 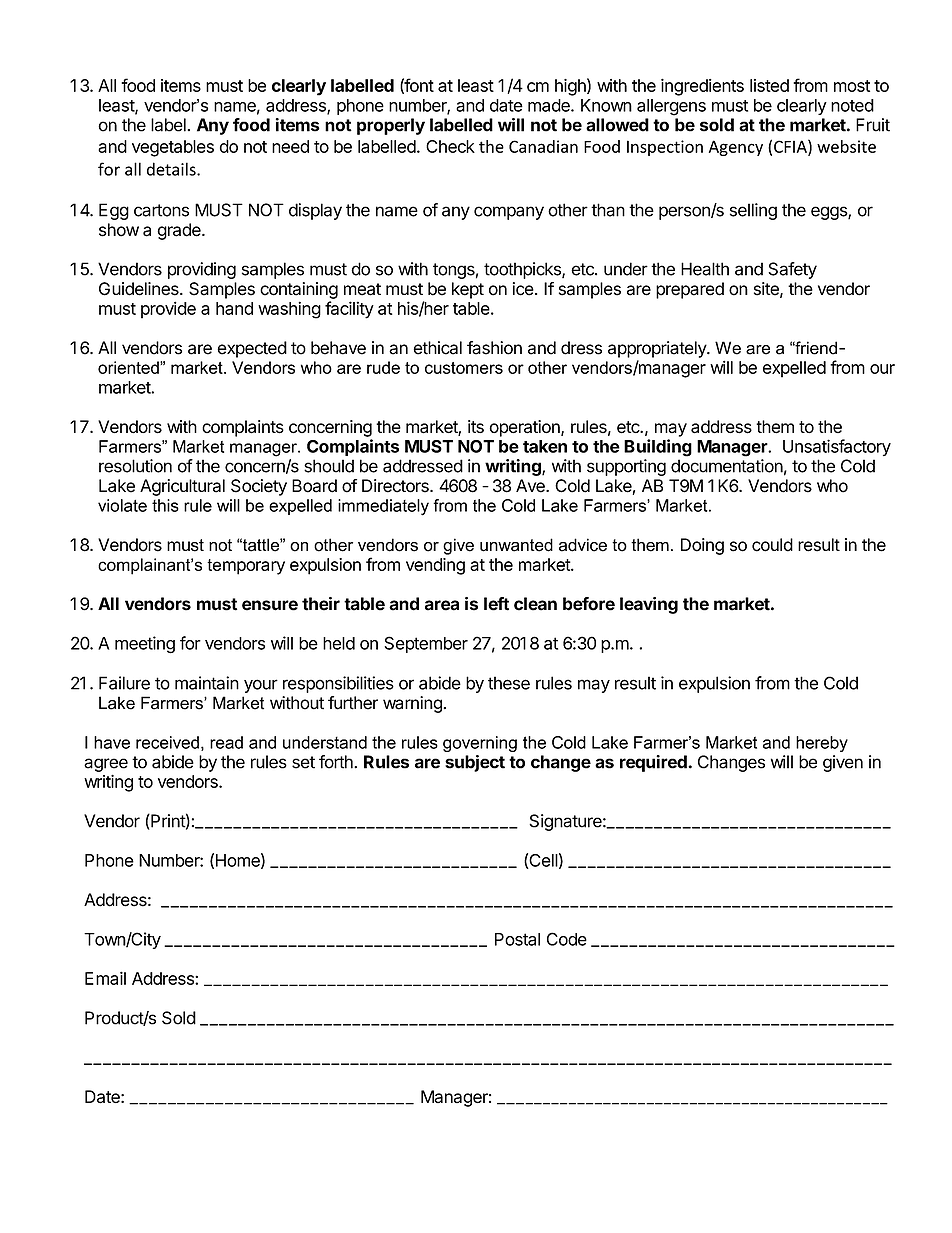 I want to click on Code, so click(x=567, y=939).
